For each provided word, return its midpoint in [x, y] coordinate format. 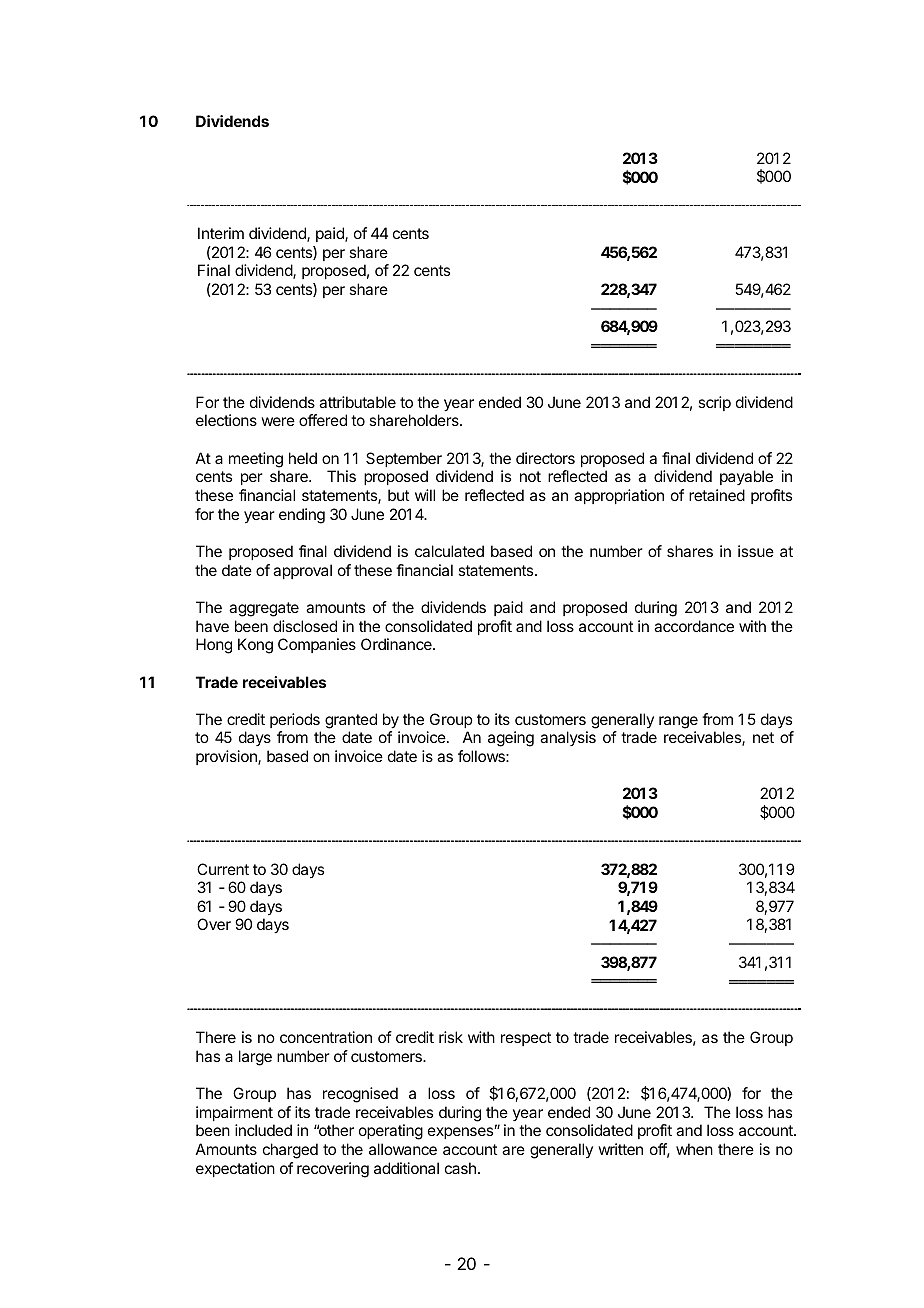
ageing [511, 739]
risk [451, 1037]
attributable [357, 402]
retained [717, 495]
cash [460, 1168]
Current [223, 869]
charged [290, 1151]
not [530, 476]
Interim [221, 233]
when [694, 1149]
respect [526, 1039]
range [678, 722]
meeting [256, 460]
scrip [714, 403]
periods [295, 720]
